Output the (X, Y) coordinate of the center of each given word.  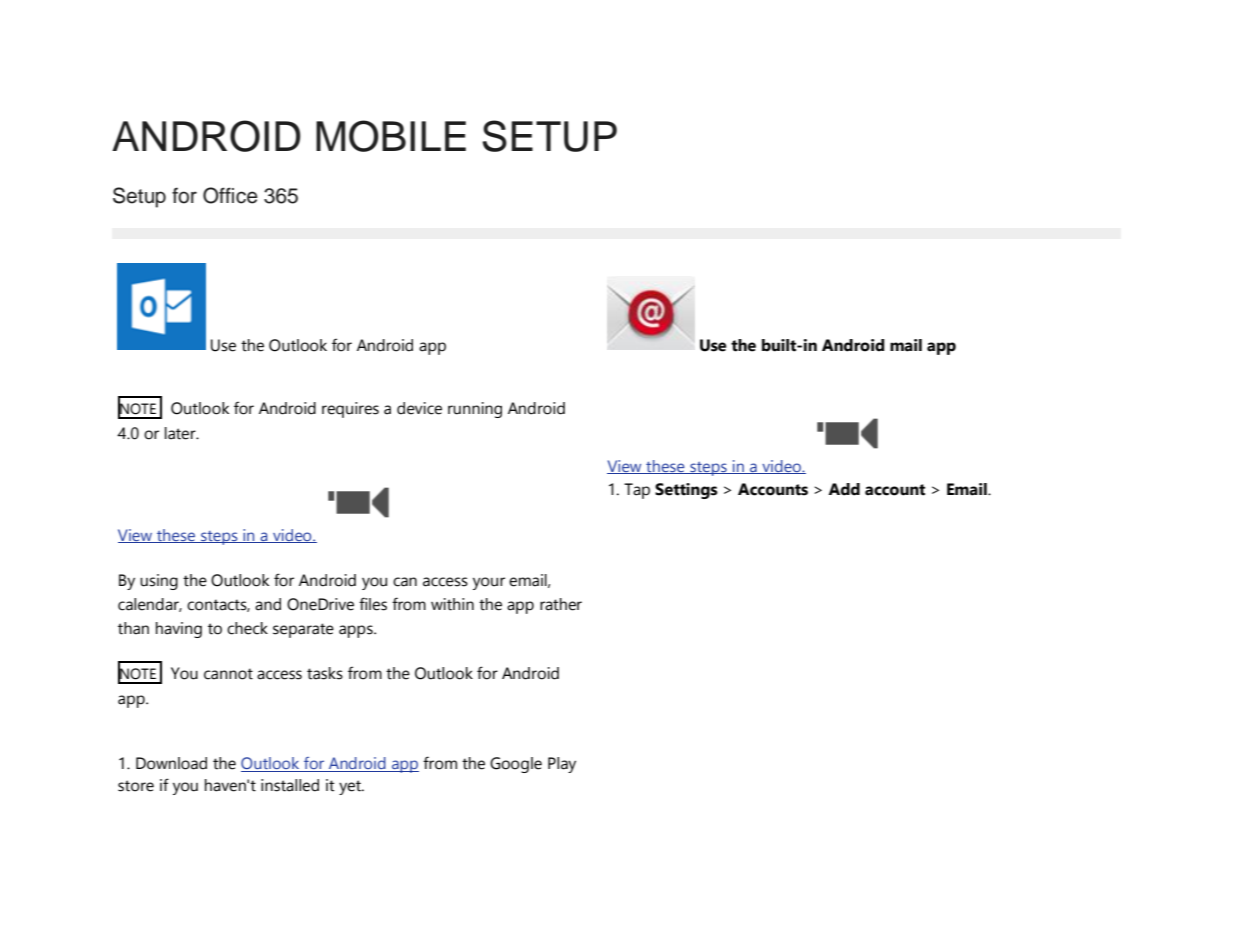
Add (844, 489)
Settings (686, 491)
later (181, 433)
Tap (637, 491)
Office (230, 195)
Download (171, 763)
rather (561, 604)
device (419, 408)
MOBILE (391, 136)
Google (516, 765)
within (452, 604)
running (475, 410)
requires (350, 410)
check (247, 628)
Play (562, 765)
